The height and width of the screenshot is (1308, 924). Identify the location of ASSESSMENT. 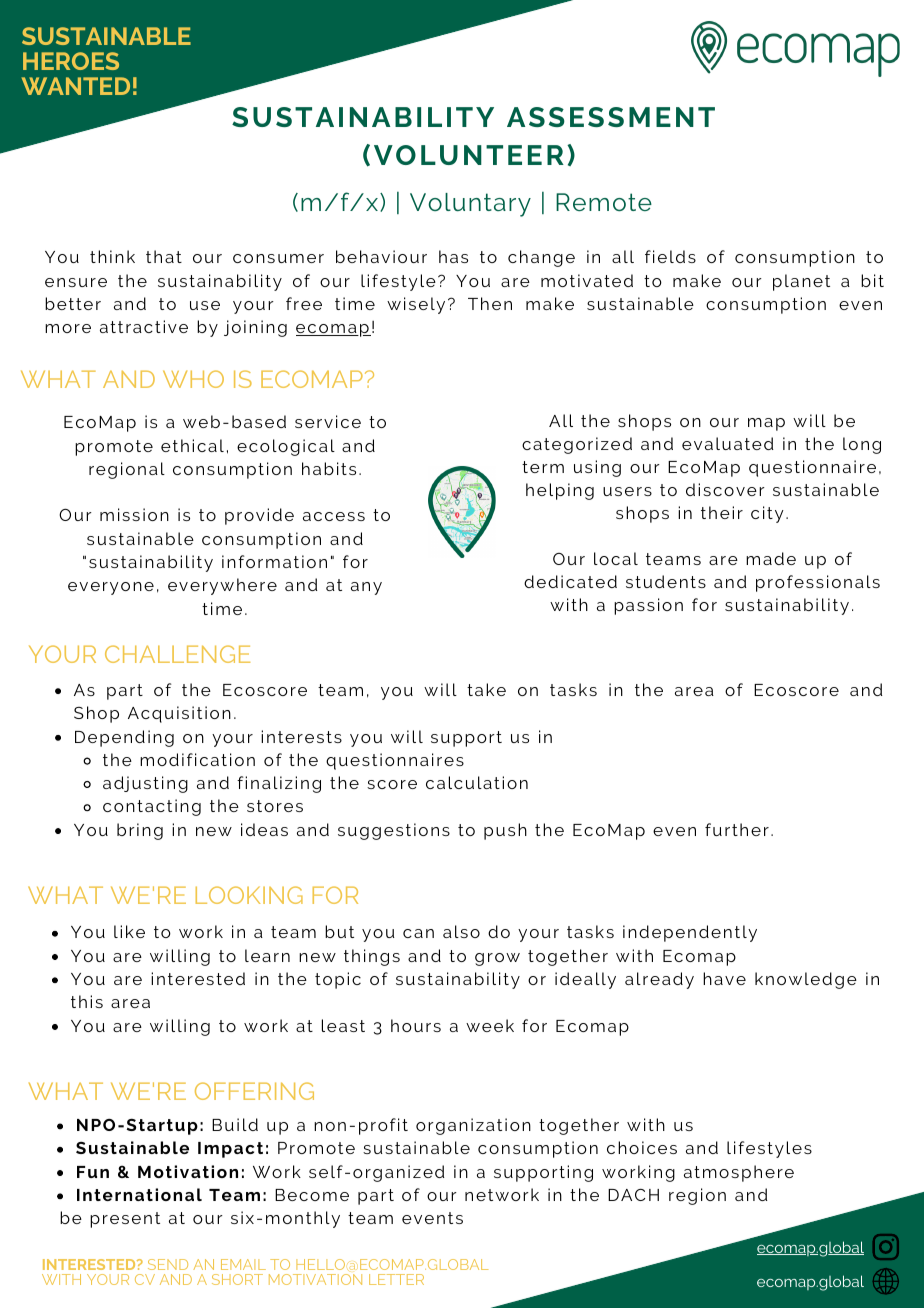
(611, 117).
